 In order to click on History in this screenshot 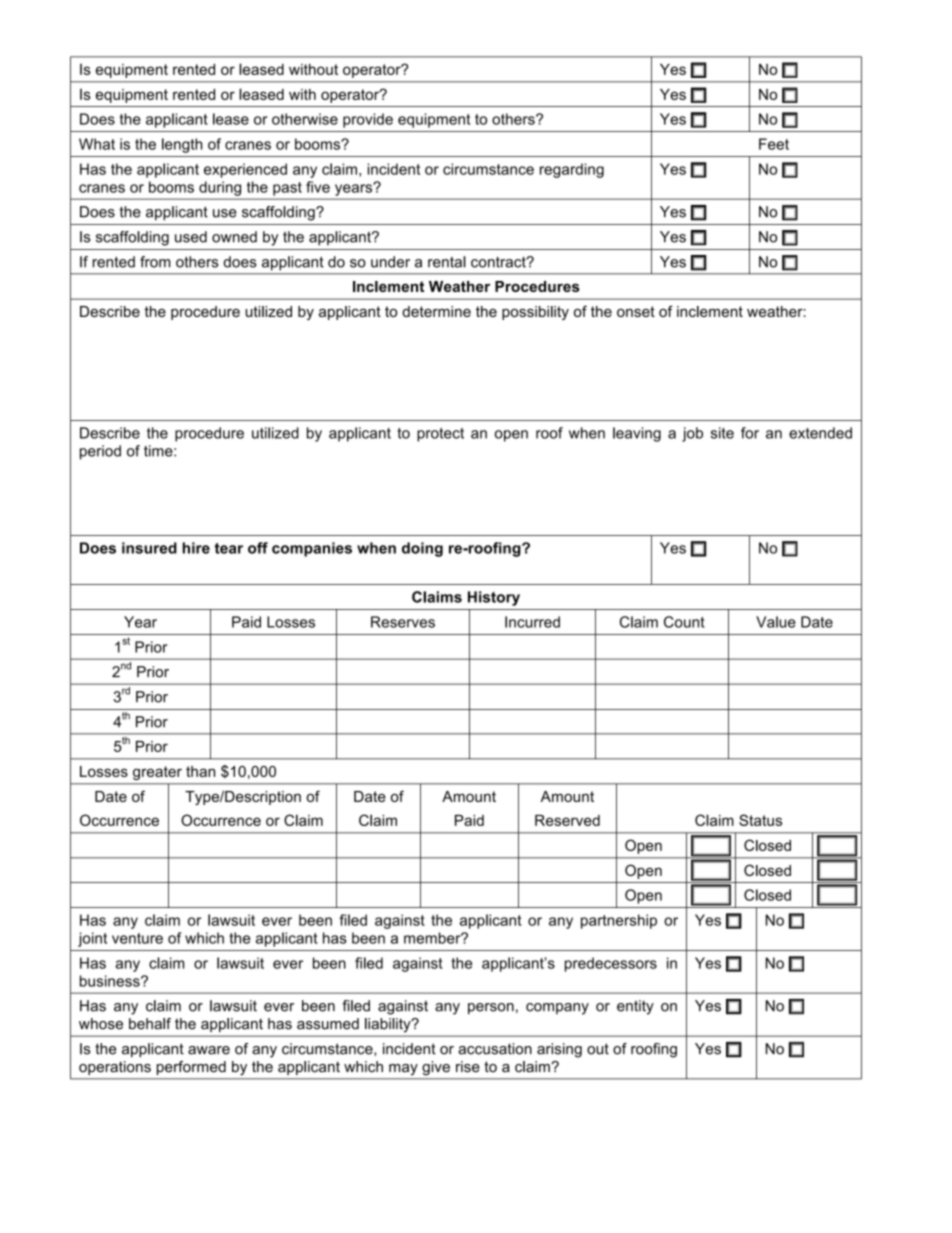, I will do `click(494, 598)`.
